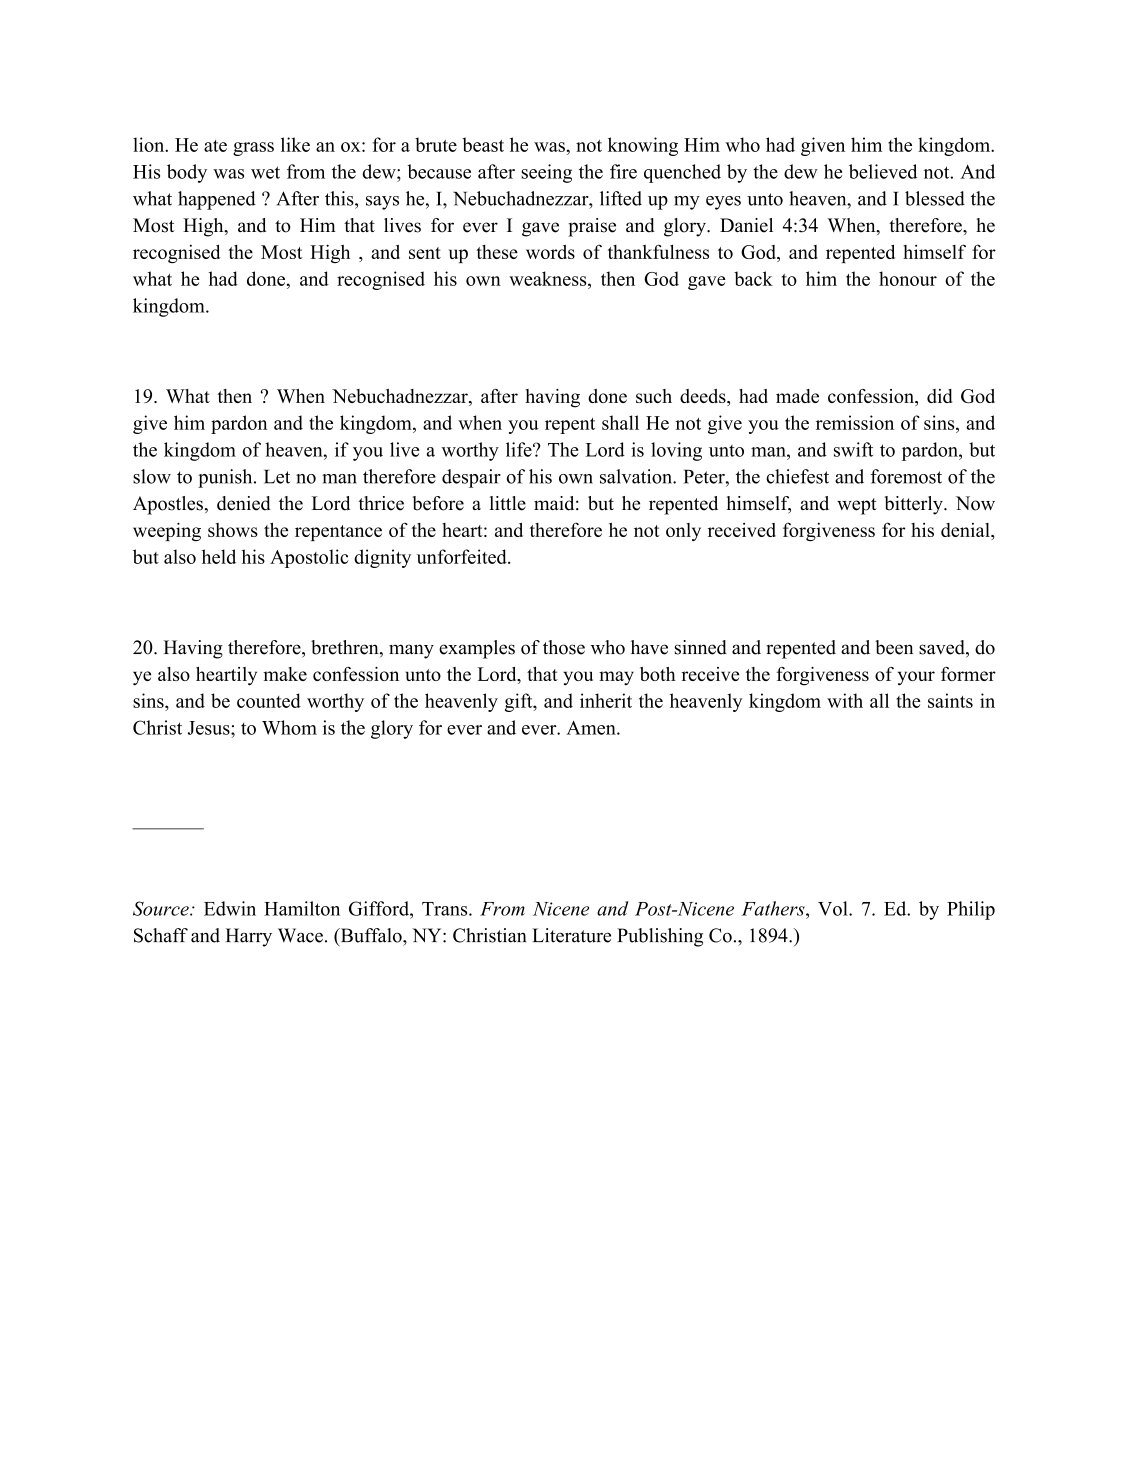 The image size is (1128, 1460). What do you see at coordinates (834, 908) in the page?
I see `Vol` at bounding box center [834, 908].
